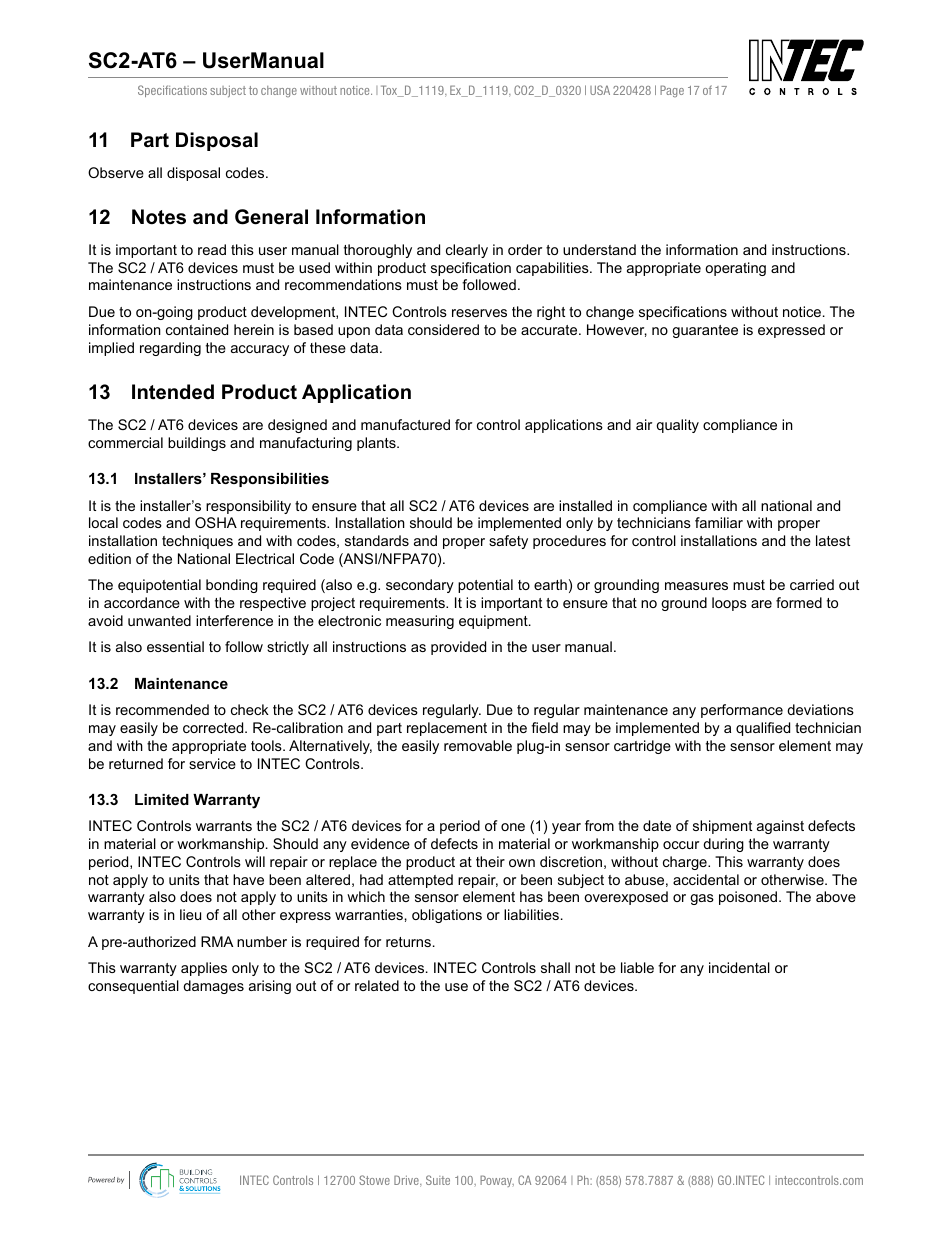 Image resolution: width=952 pixels, height=1233 pixels. Describe the element at coordinates (672, 91) in the page. I see `Page` at that location.
